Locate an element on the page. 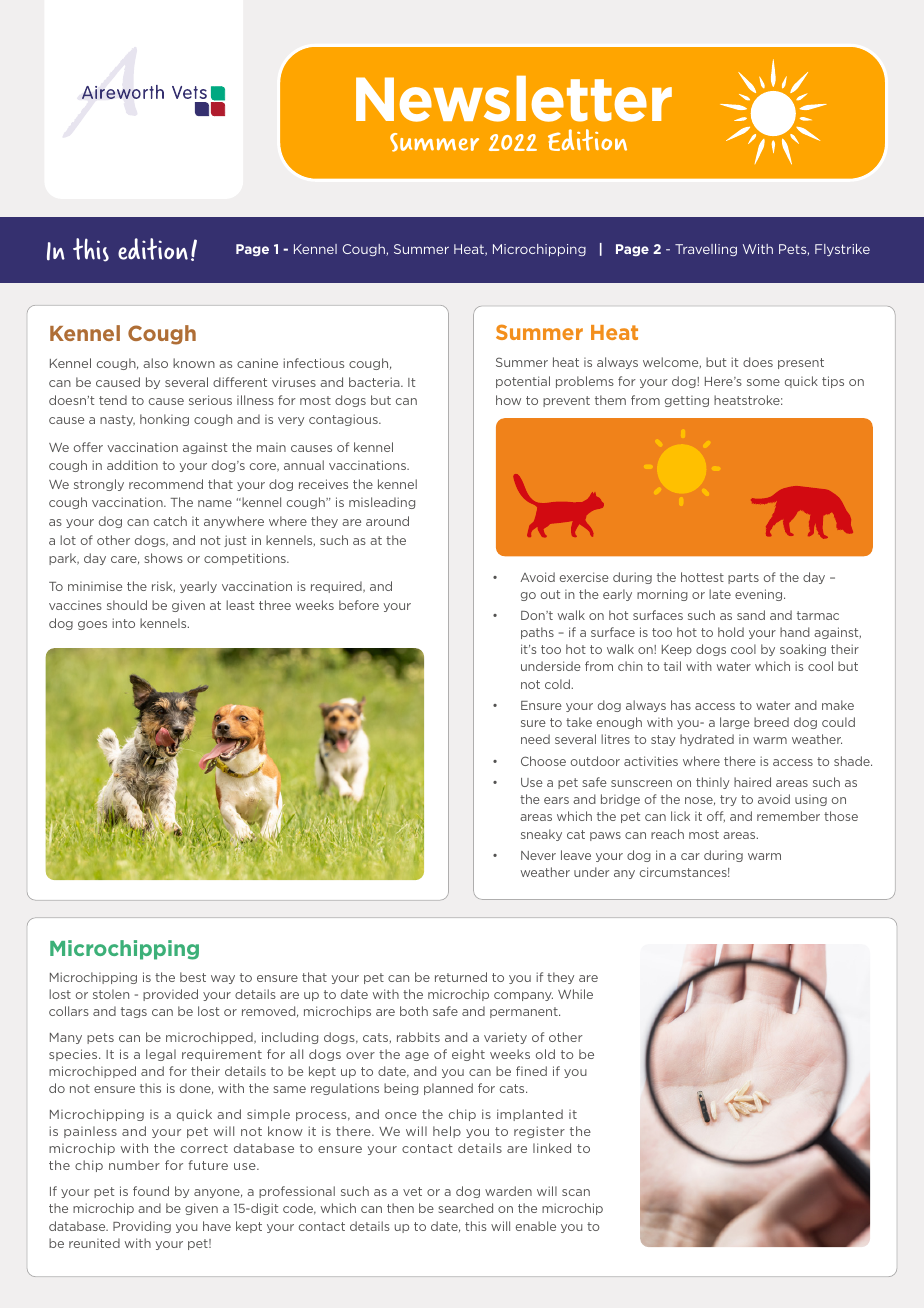 Image resolution: width=924 pixels, height=1308 pixels. Newsletter is located at coordinates (514, 99).
